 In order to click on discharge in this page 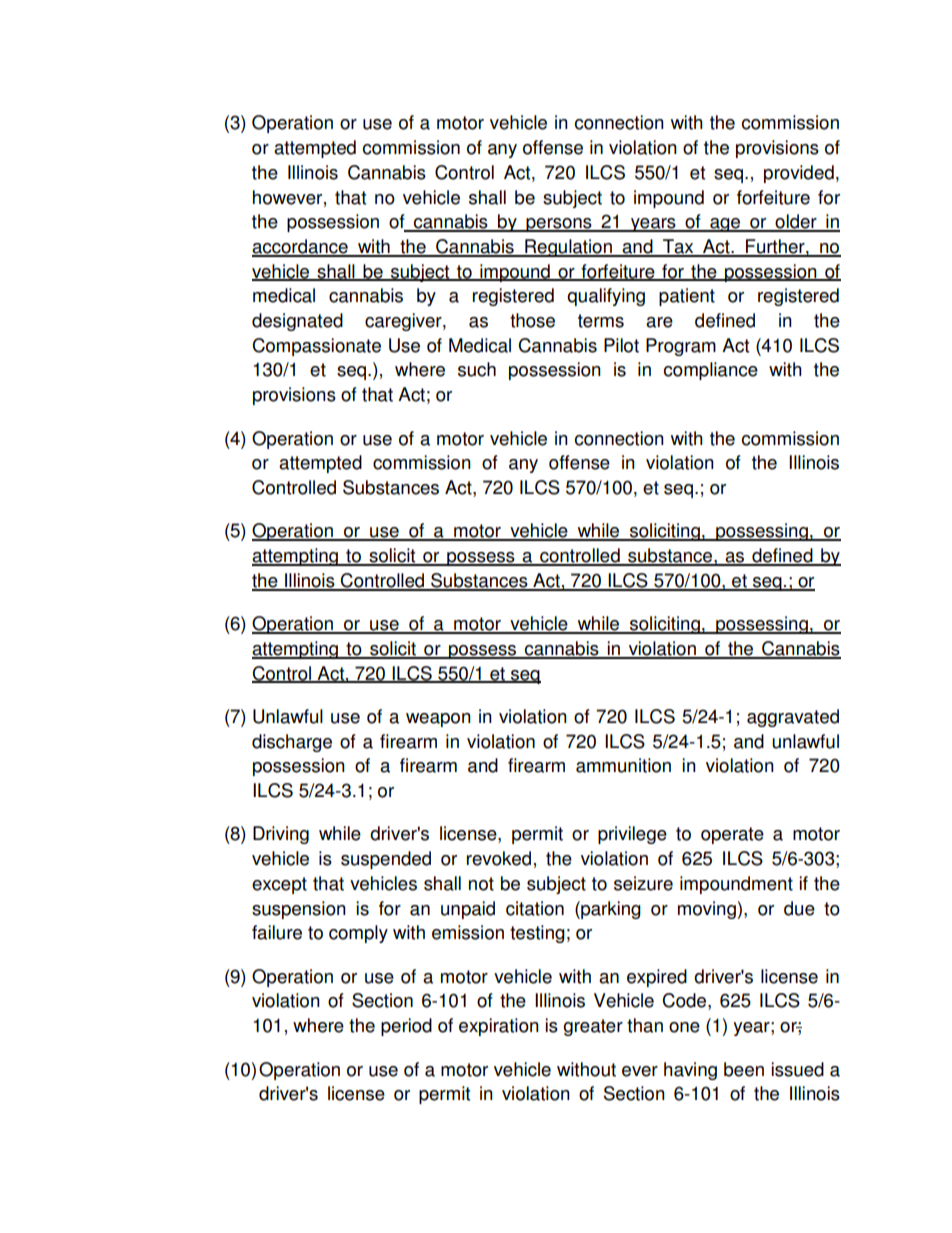, I will do `click(292, 743)`.
